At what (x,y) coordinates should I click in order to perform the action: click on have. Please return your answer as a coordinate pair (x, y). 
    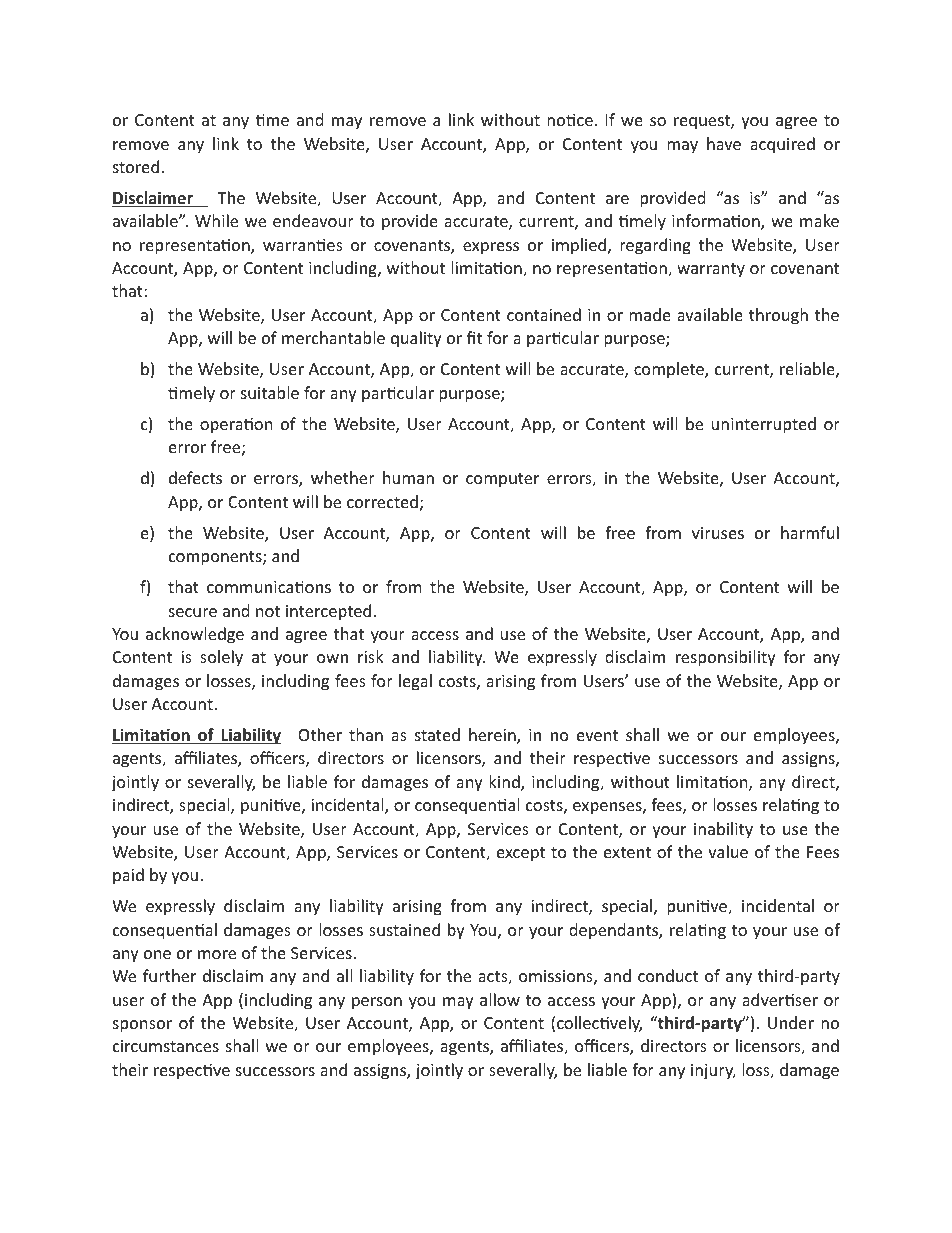
    Looking at the image, I should click on (724, 143).
